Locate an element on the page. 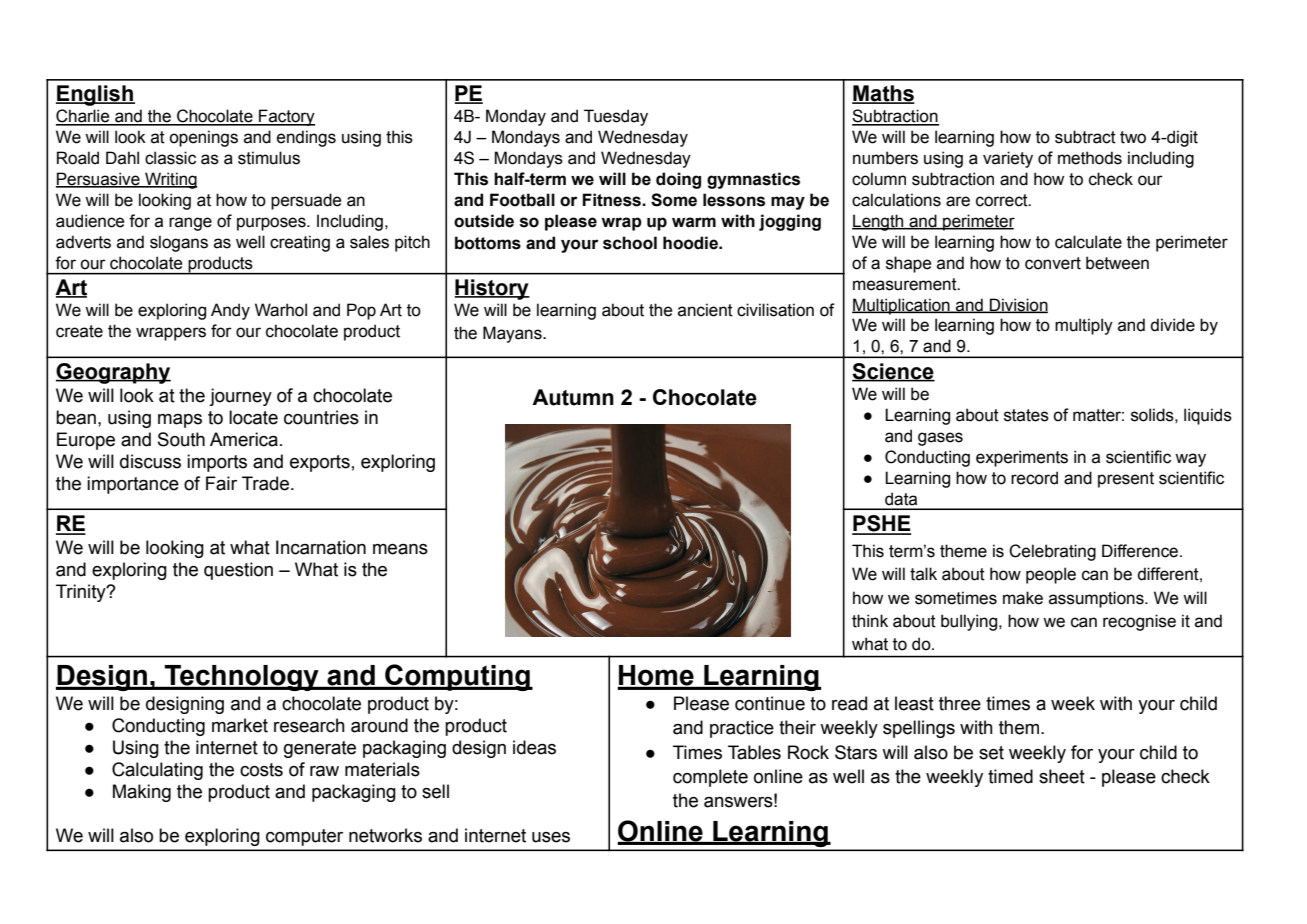 The width and height of the document is (1307, 924). openings is located at coordinates (203, 138).
